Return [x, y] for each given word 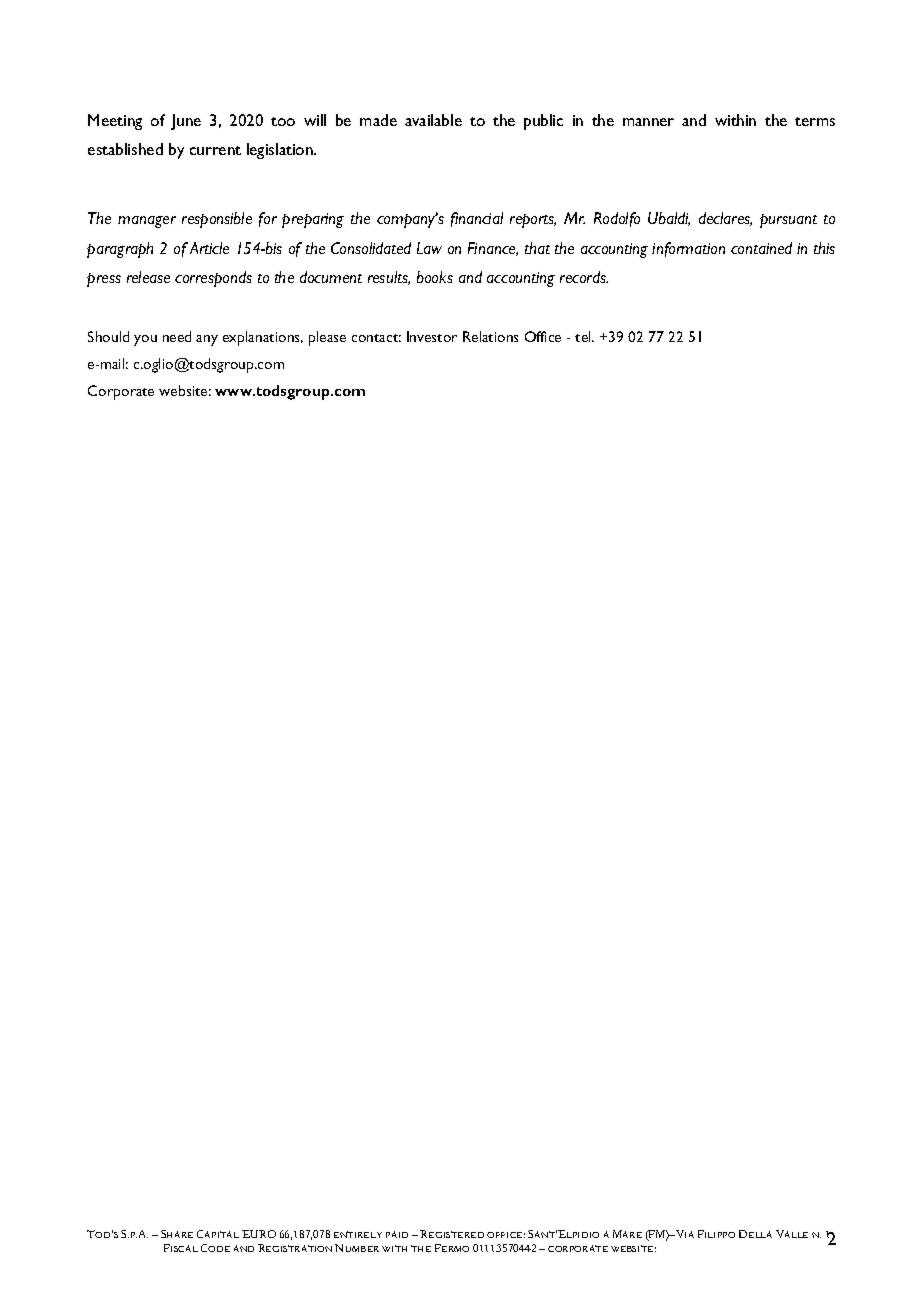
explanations [263, 338]
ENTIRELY [358, 1234]
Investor [432, 336]
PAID [397, 1234]
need [177, 336]
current [215, 150]
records [584, 277]
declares [725, 219]
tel [584, 336]
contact [376, 338]
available [433, 120]
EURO [259, 1234]
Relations [490, 336]
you [145, 340]
